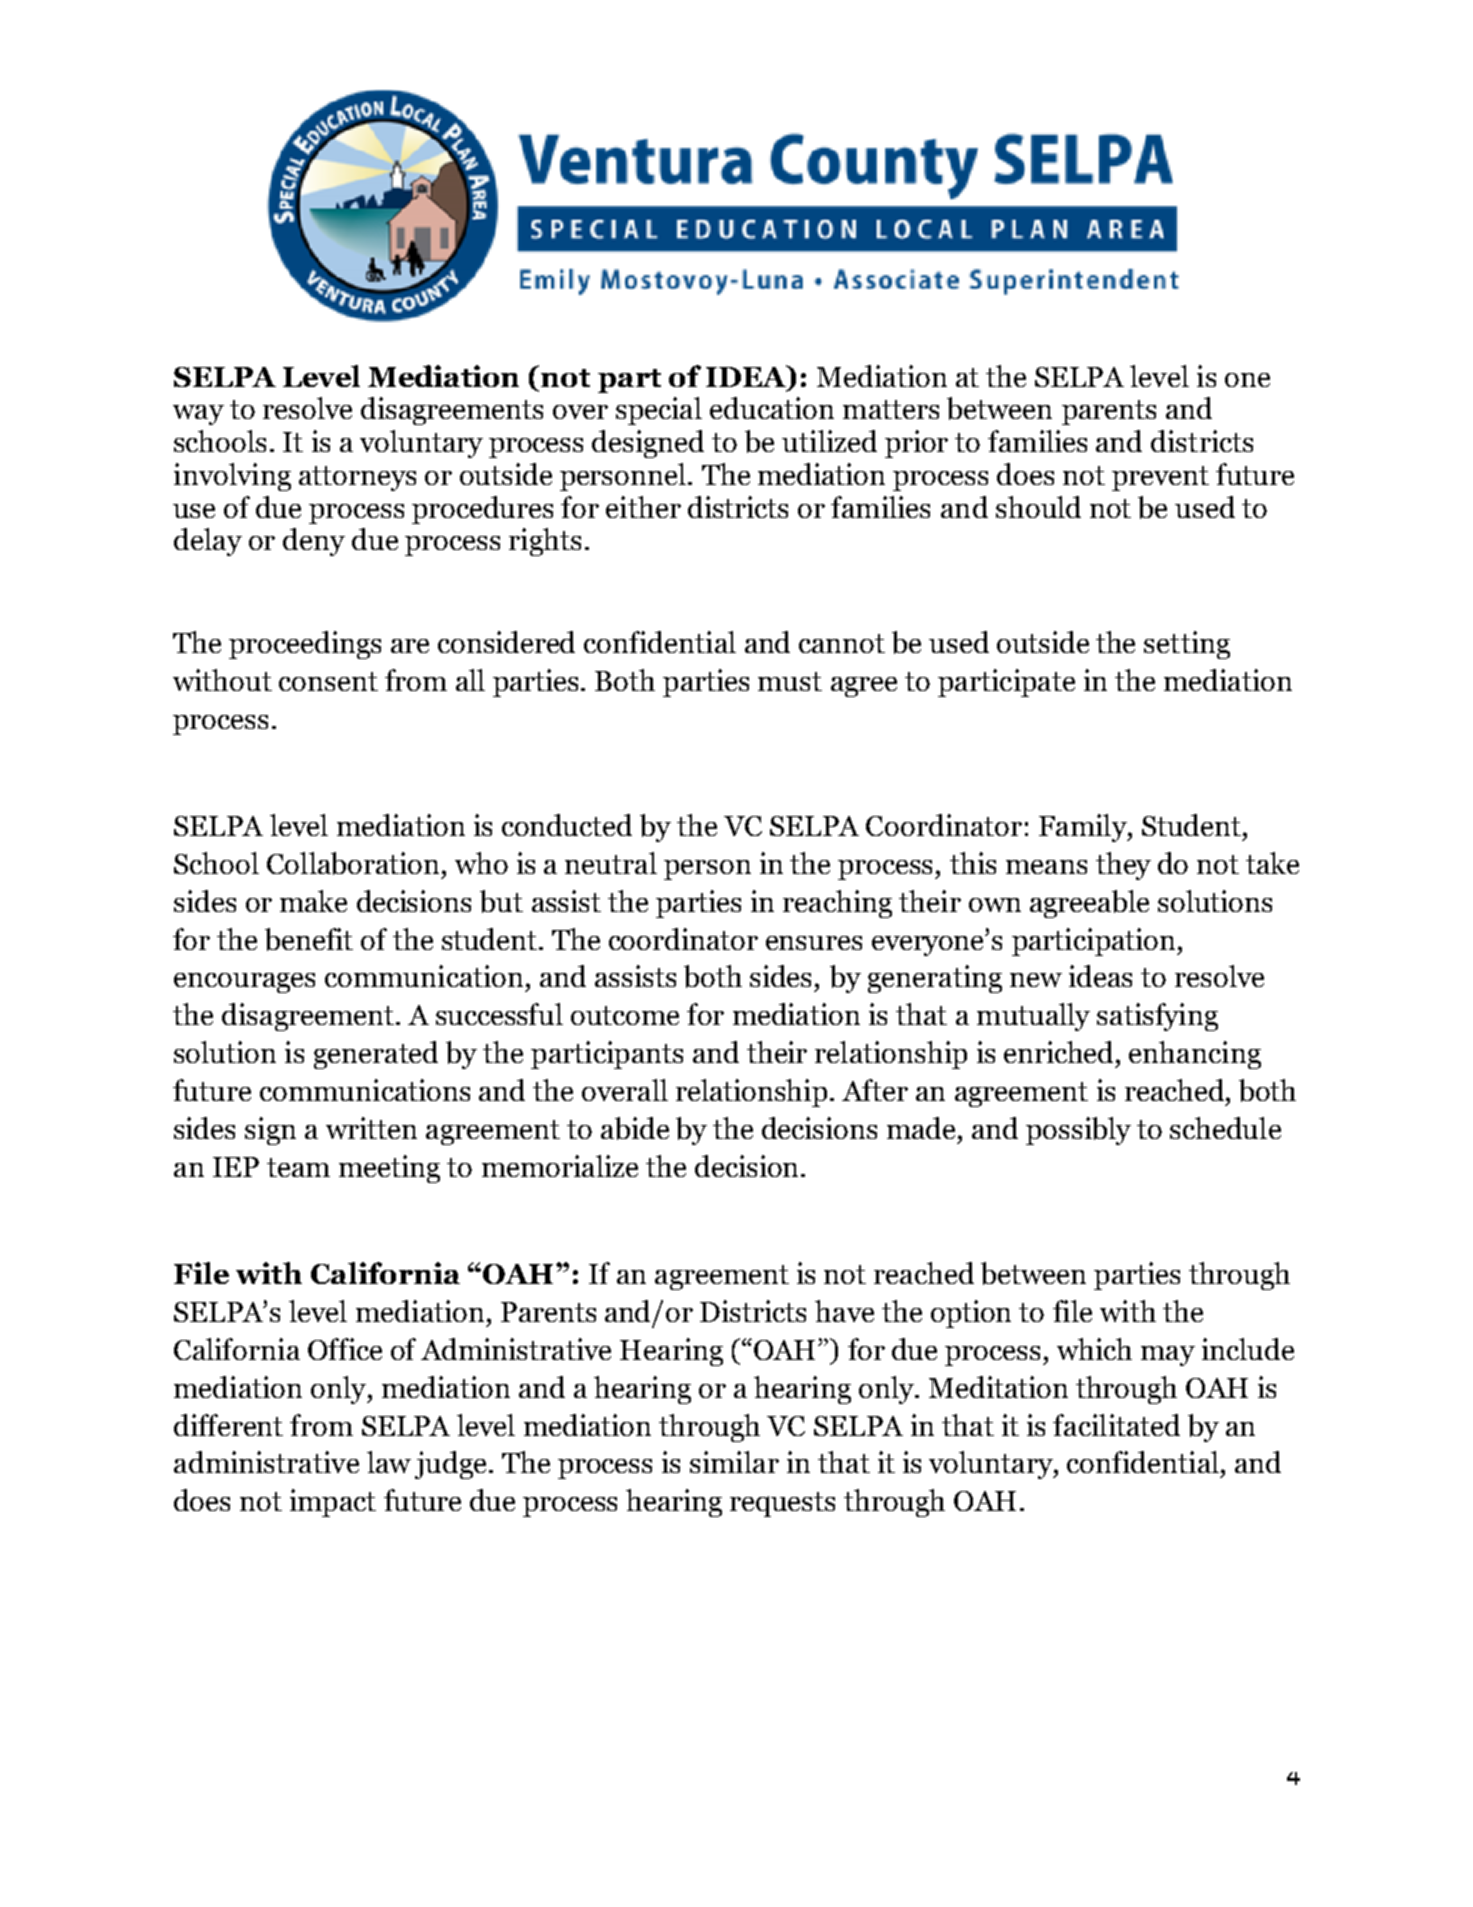 Image resolution: width=1473 pixels, height=1907 pixels. I want to click on Collaboration, so click(353, 863).
